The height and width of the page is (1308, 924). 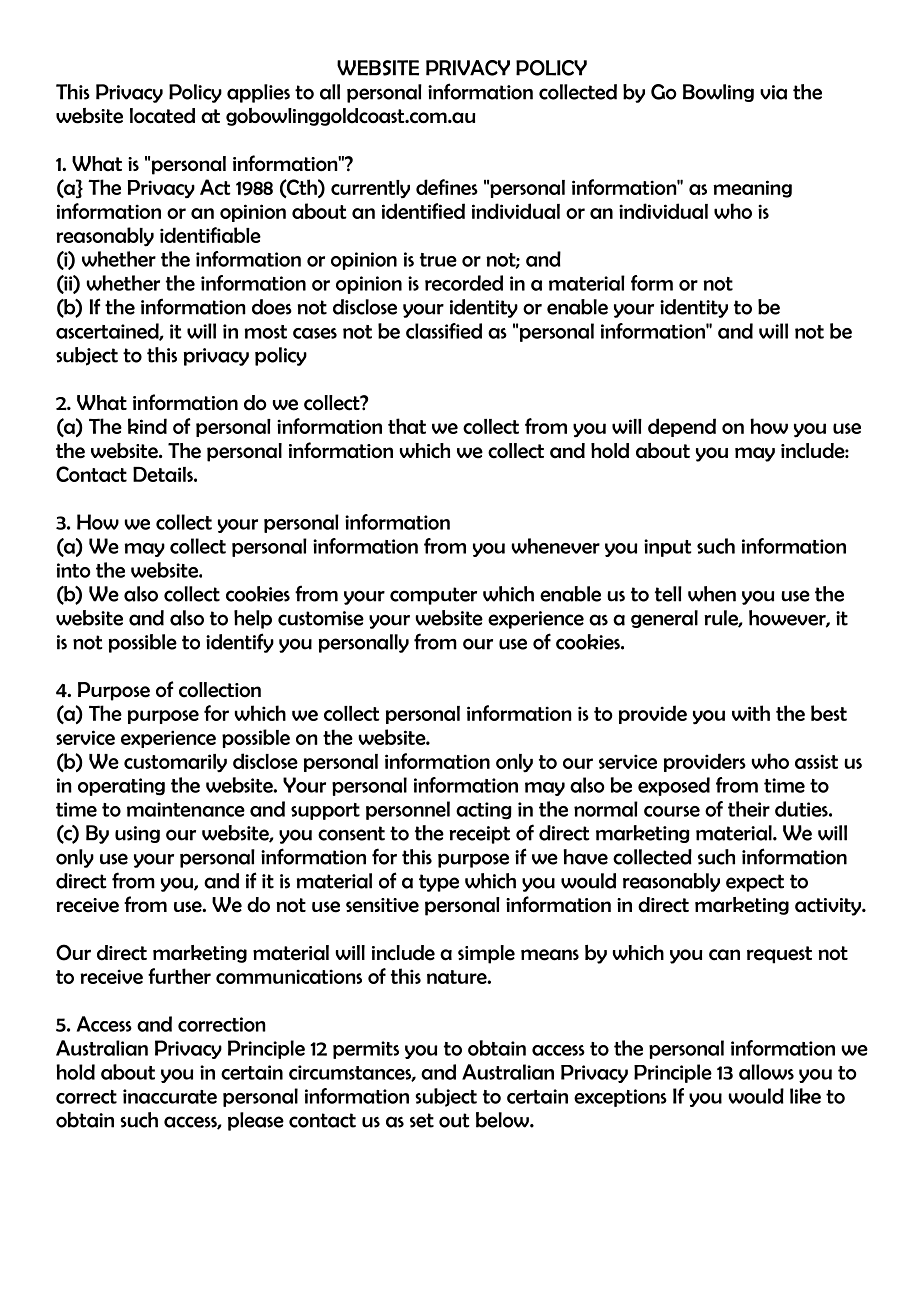 I want to click on defines, so click(x=447, y=187).
